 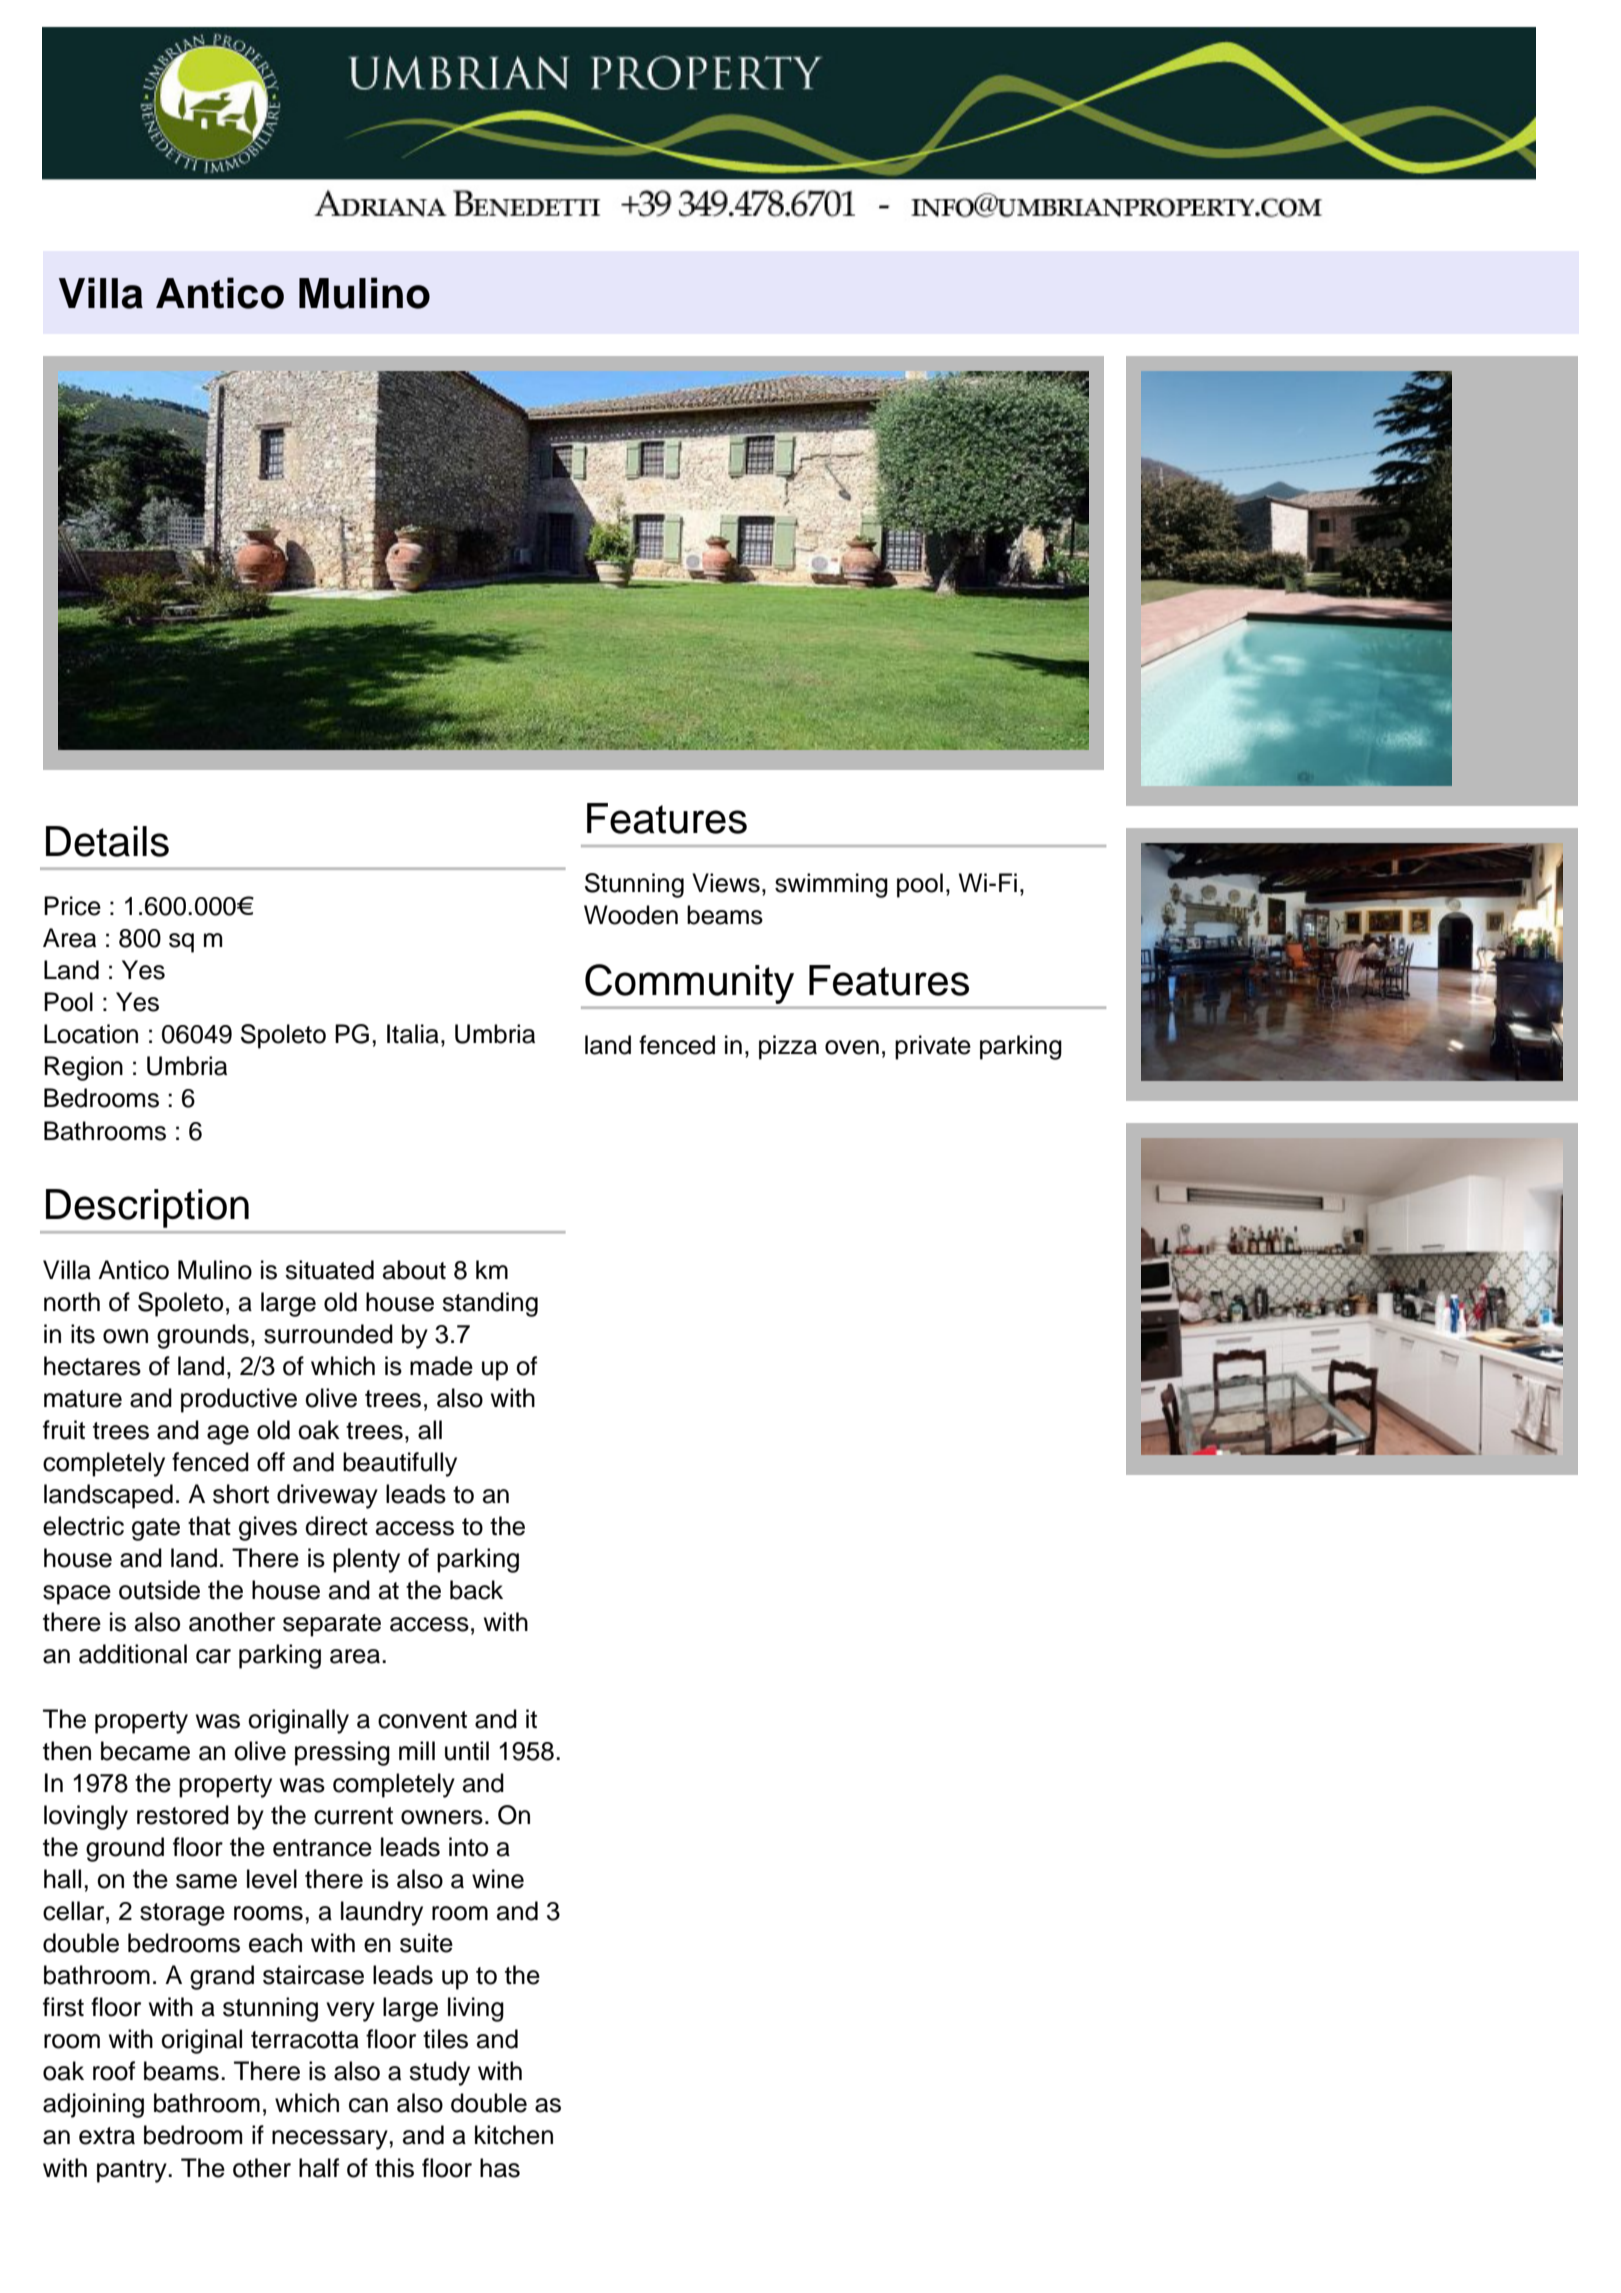 What do you see at coordinates (107, 2136) in the image?
I see `extra` at bounding box center [107, 2136].
